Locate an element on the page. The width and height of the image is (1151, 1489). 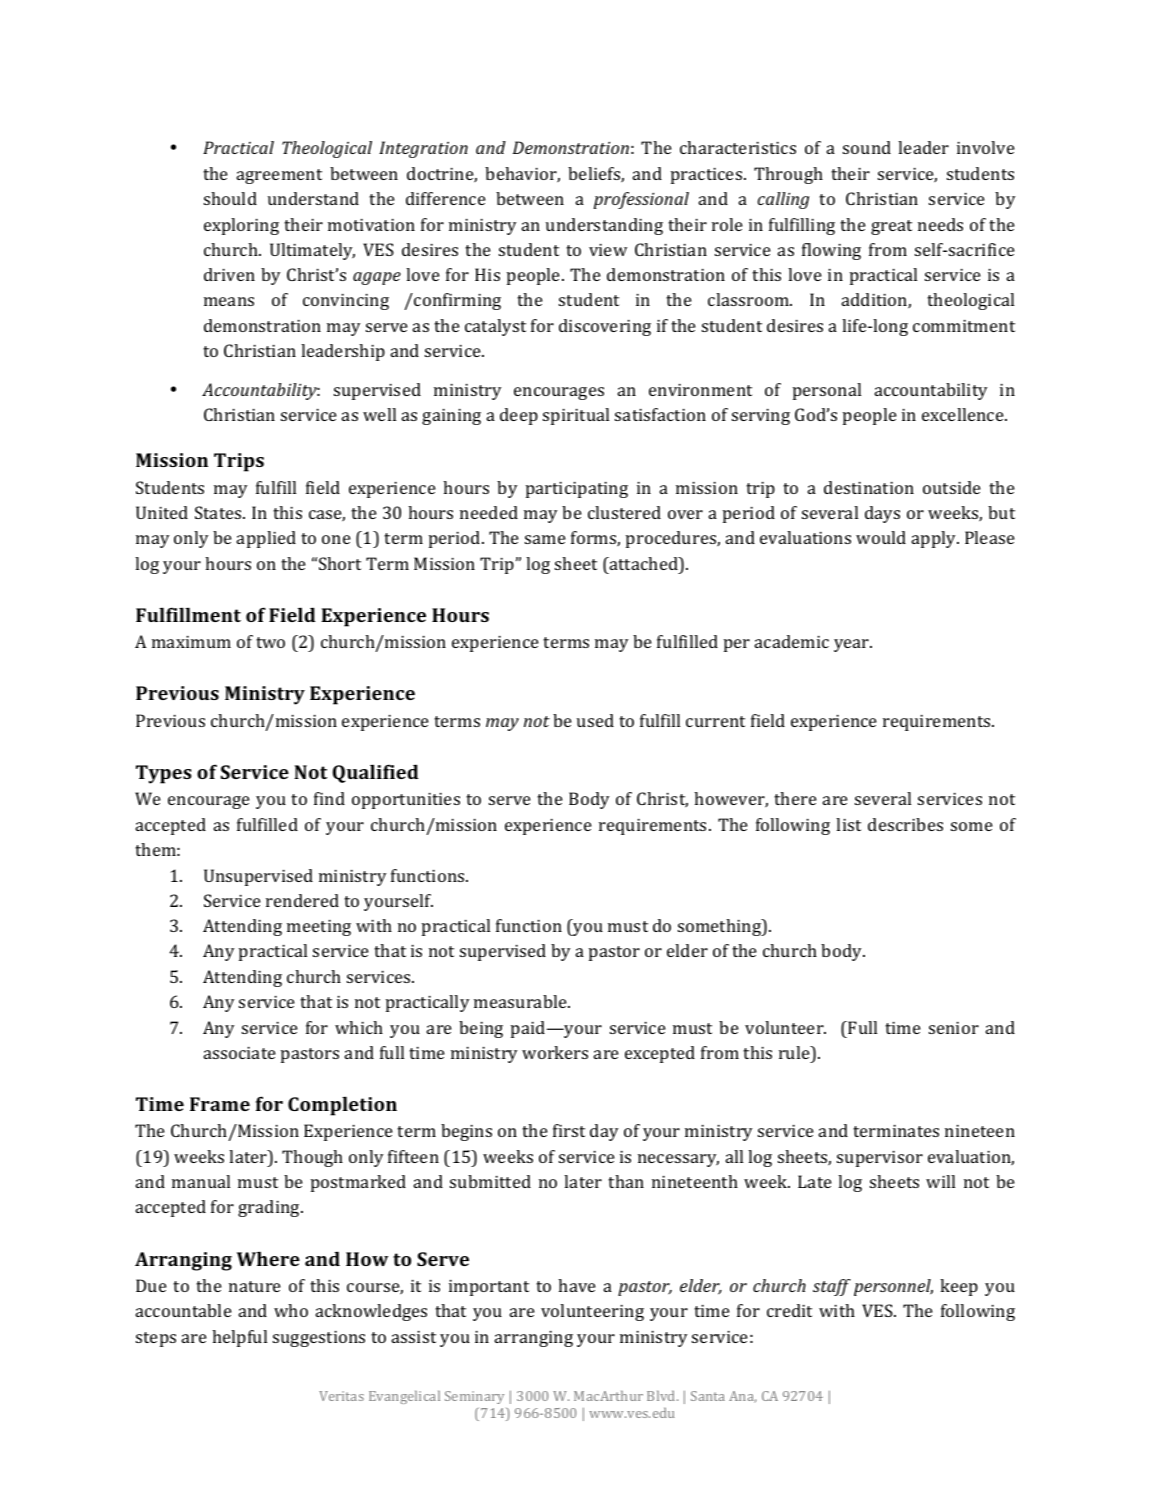
Blvd is located at coordinates (662, 1396).
